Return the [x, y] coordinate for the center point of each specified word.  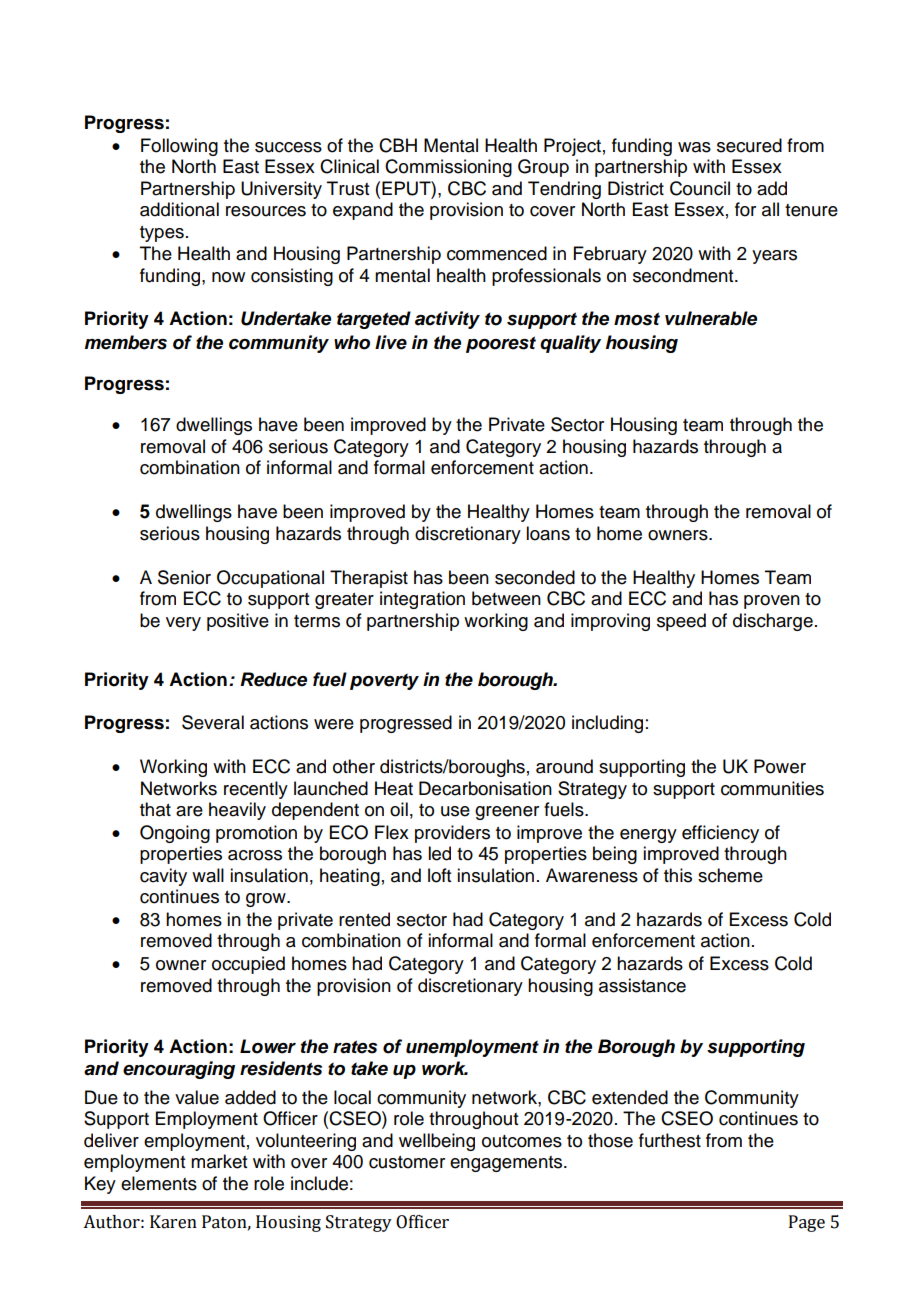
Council [700, 188]
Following [179, 147]
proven [772, 602]
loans [548, 533]
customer [407, 1162]
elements [159, 1183]
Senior [184, 577]
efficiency [720, 834]
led [439, 853]
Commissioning [448, 168]
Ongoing [175, 834]
